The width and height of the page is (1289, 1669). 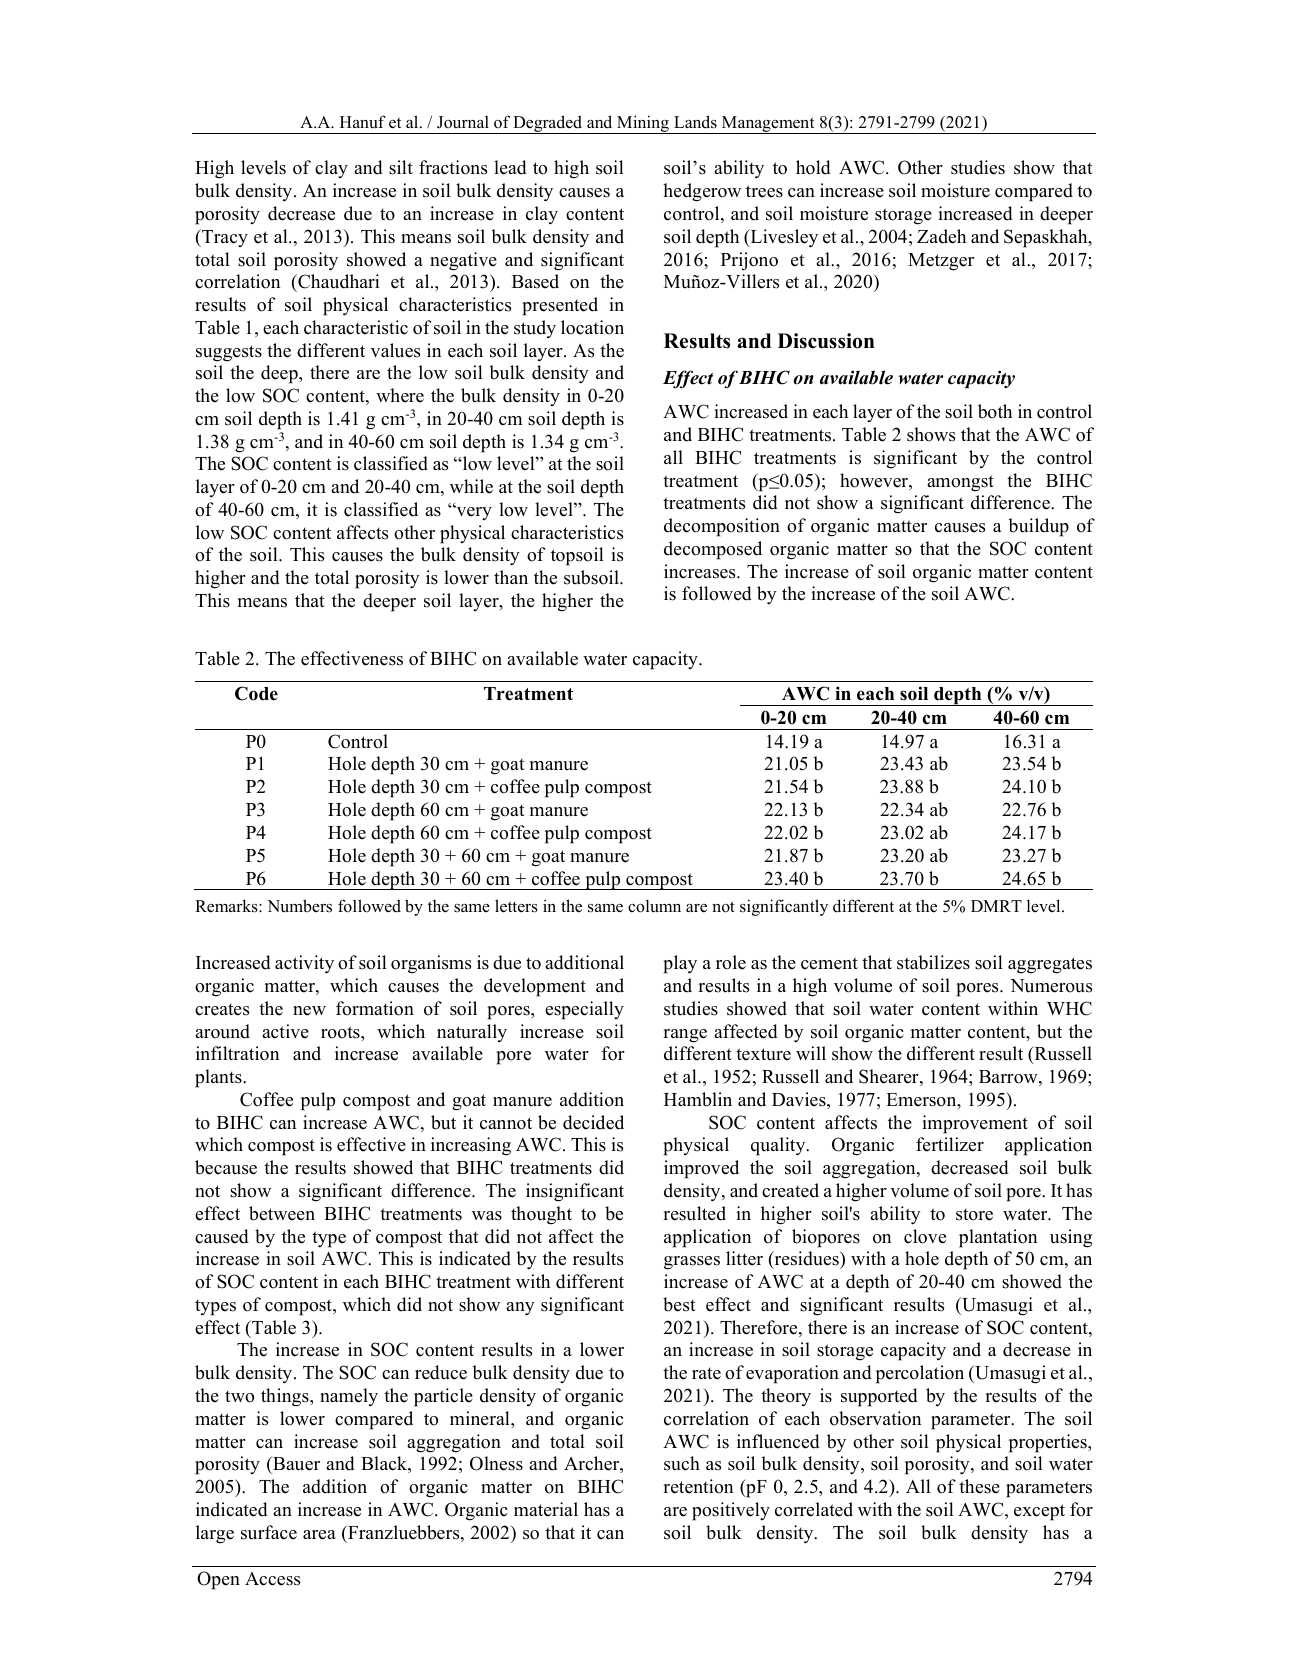 I want to click on silt, so click(x=401, y=167).
